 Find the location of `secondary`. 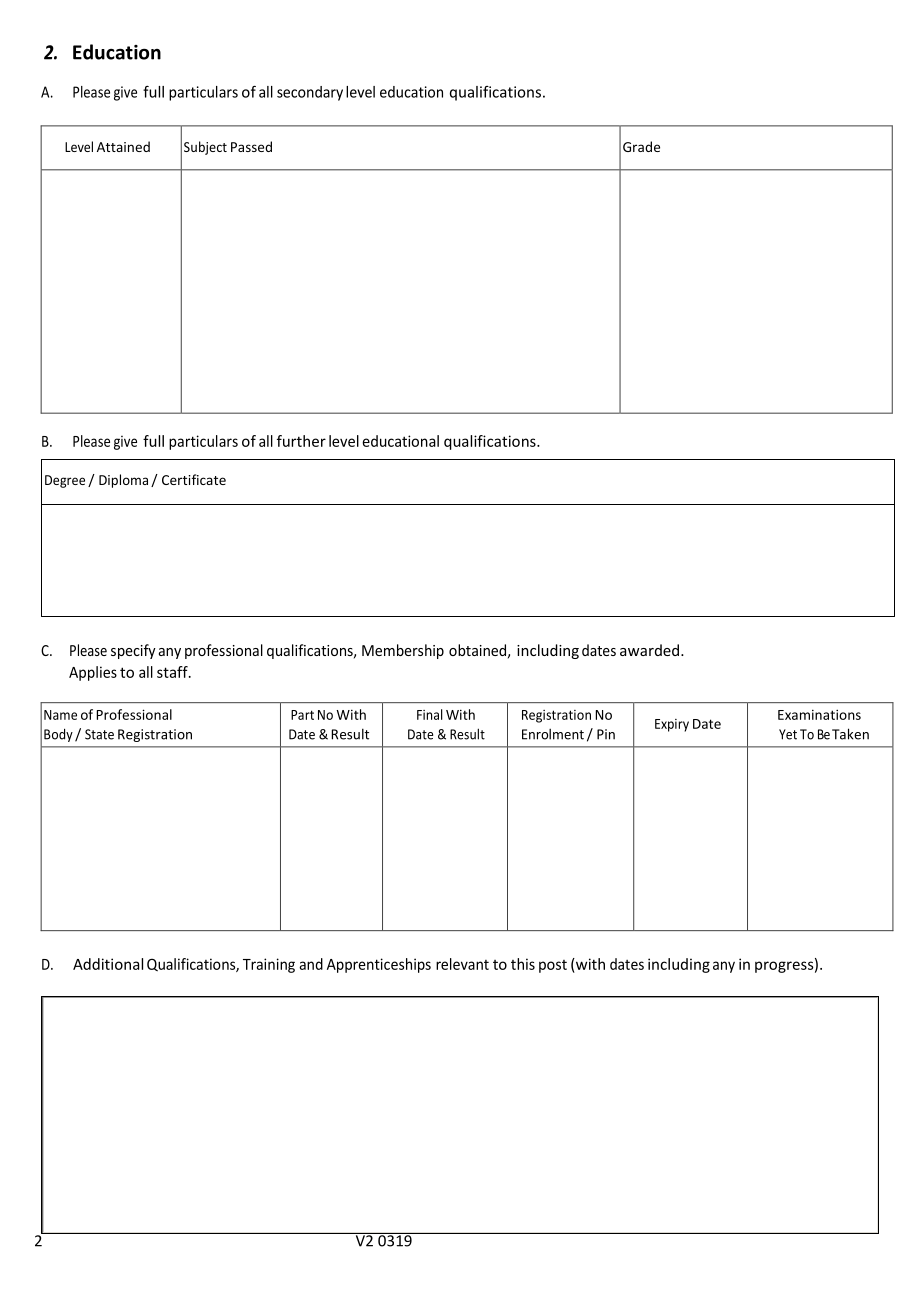

secondary is located at coordinates (310, 93).
